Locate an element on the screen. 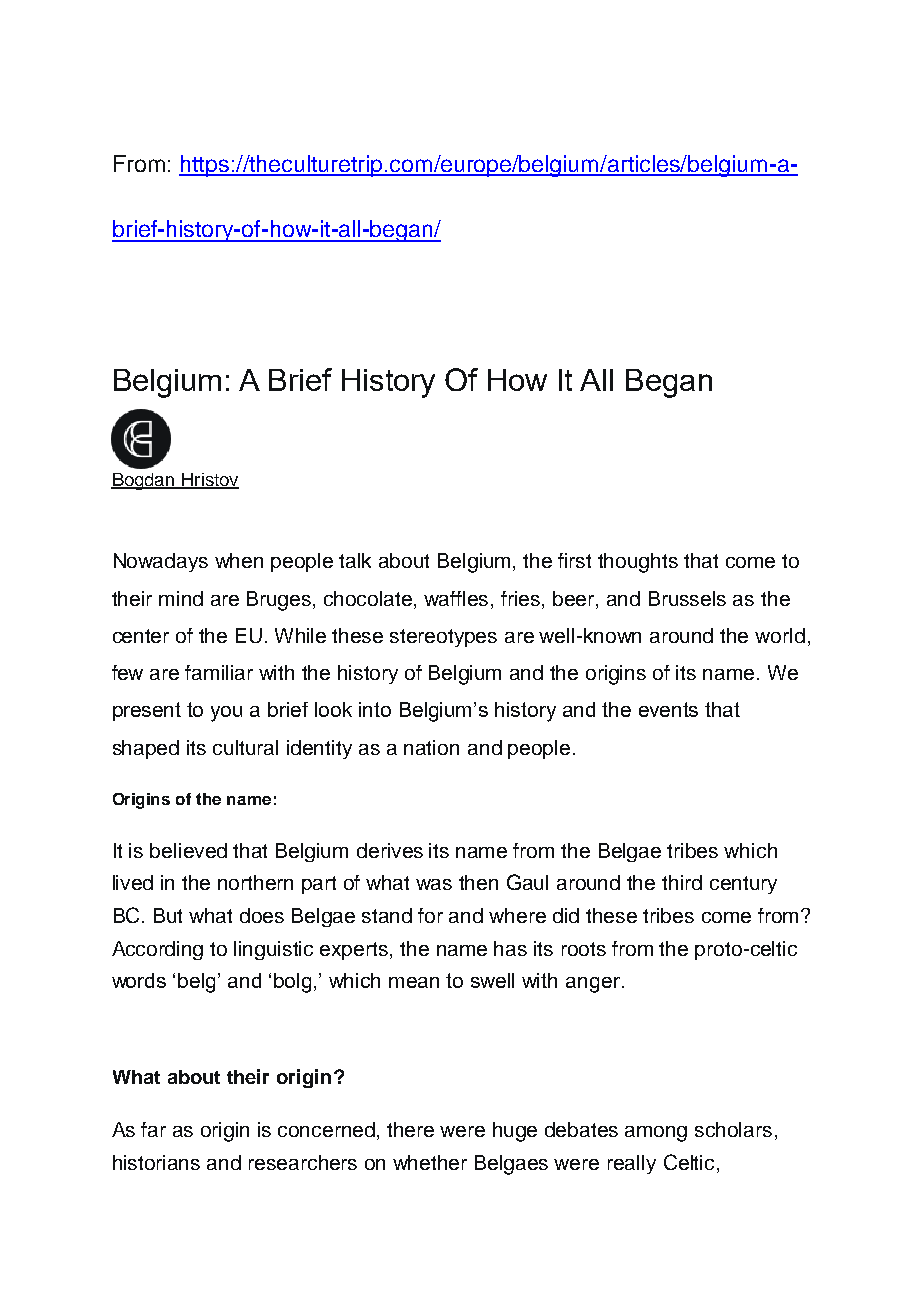 Image resolution: width=924 pixels, height=1307 pixels. thoughts is located at coordinates (638, 563).
